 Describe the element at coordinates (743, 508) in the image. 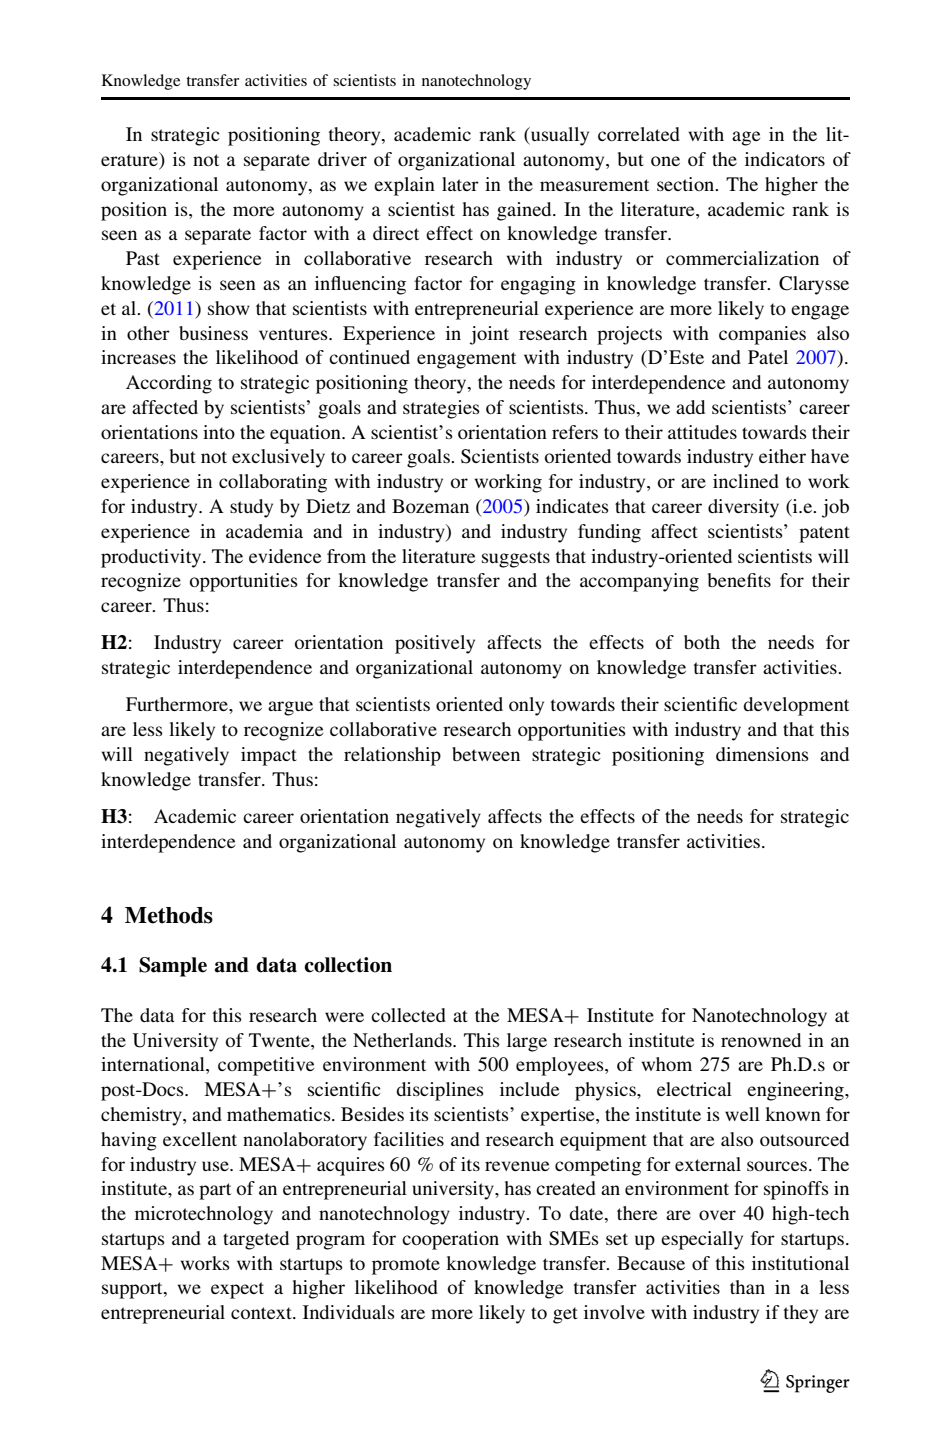

I see `diversity` at that location.
